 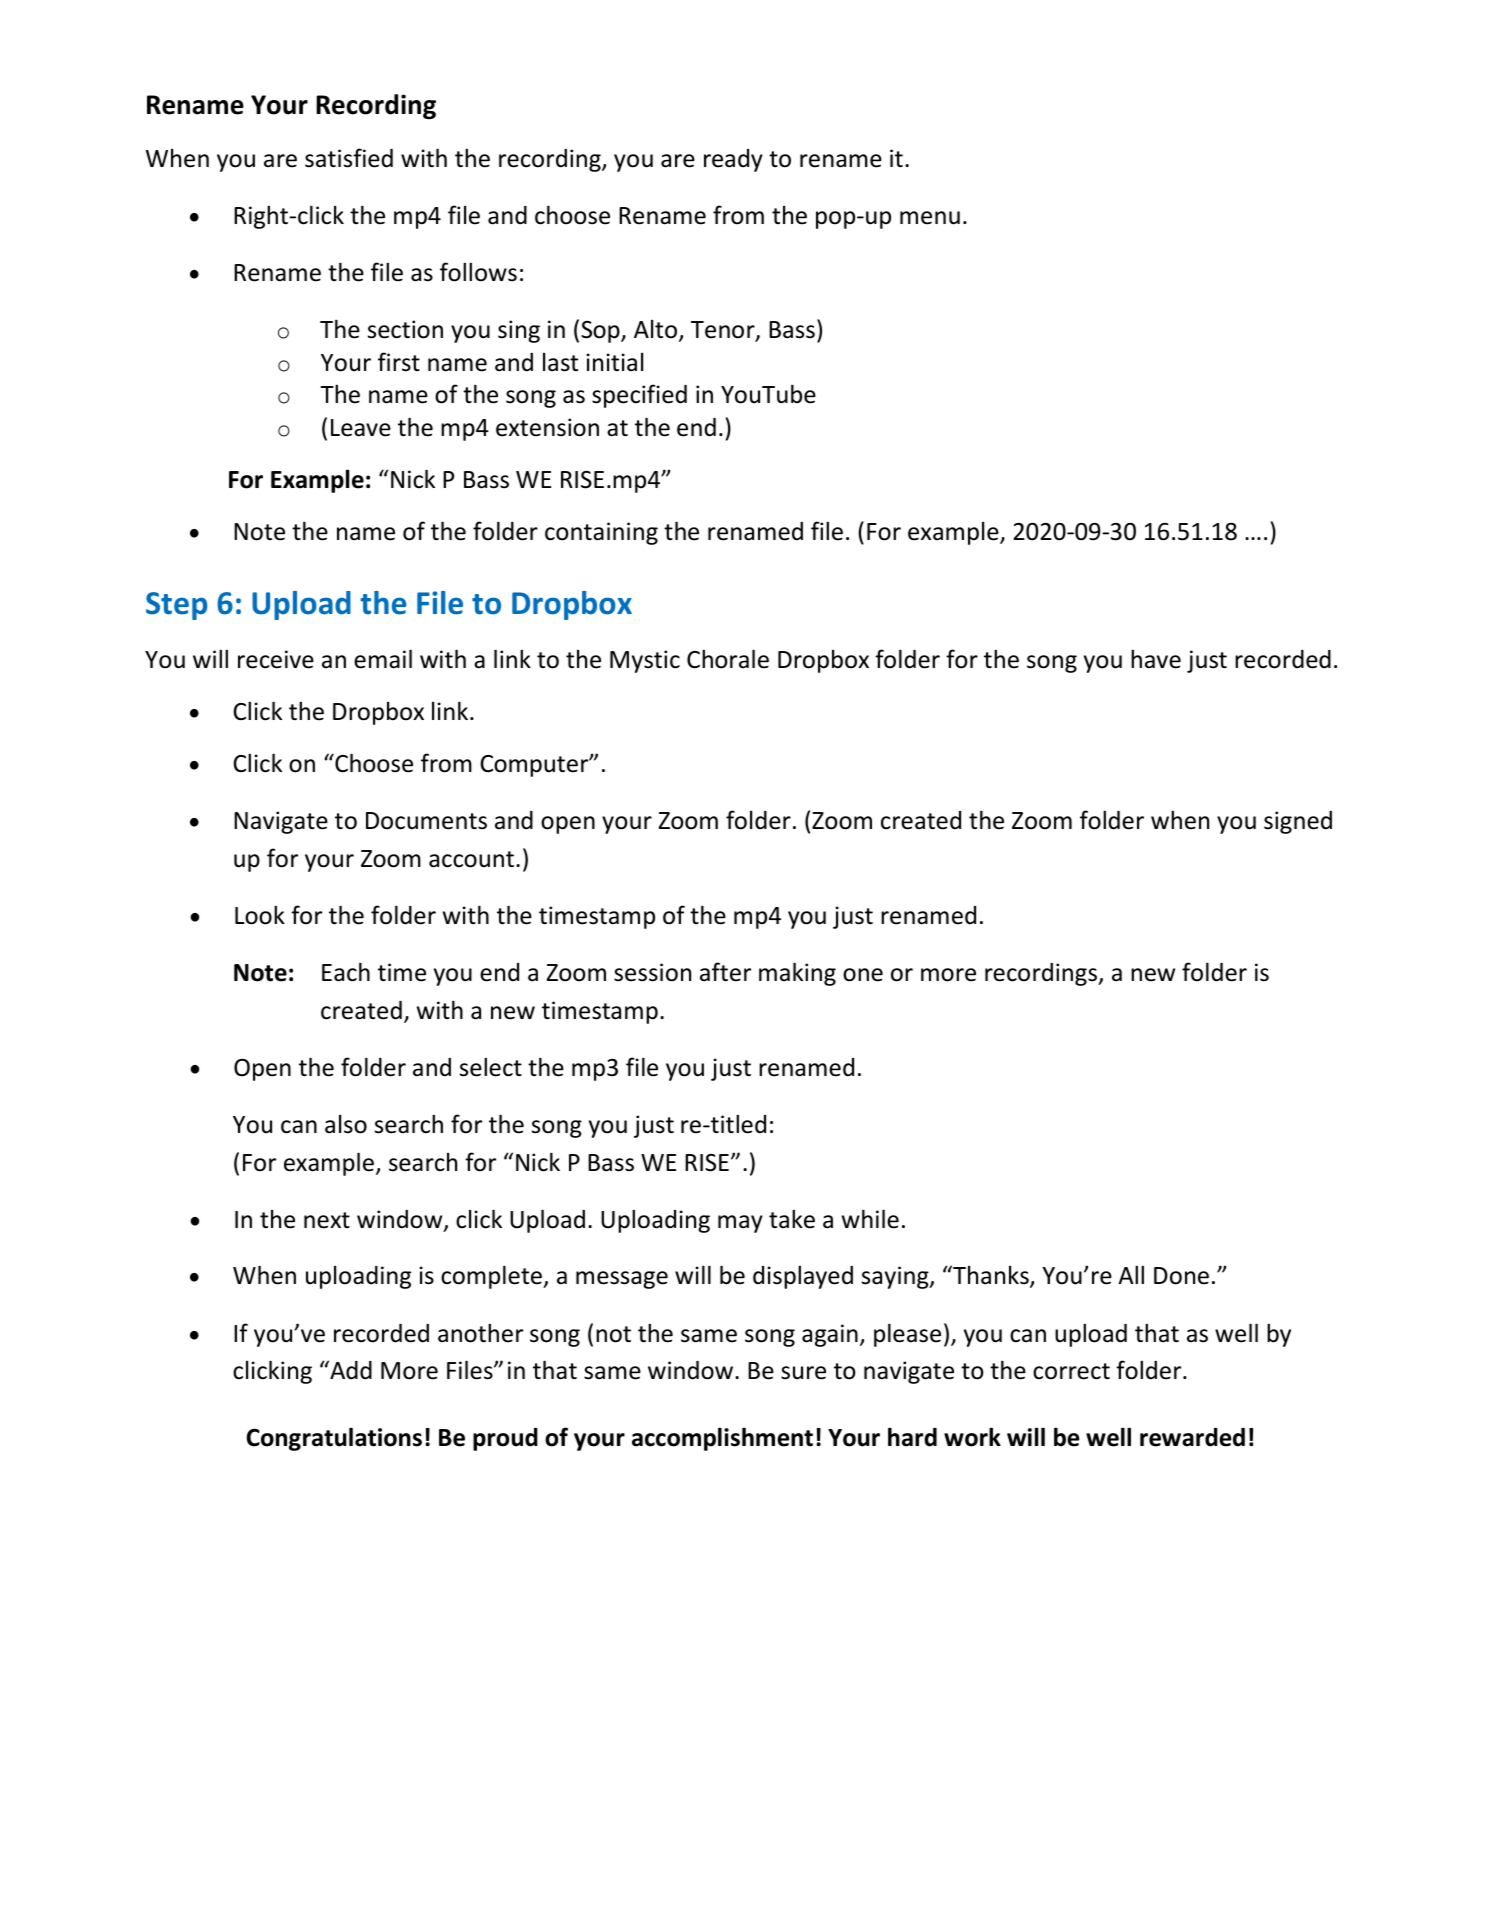 I want to click on satisfied, so click(x=349, y=158).
